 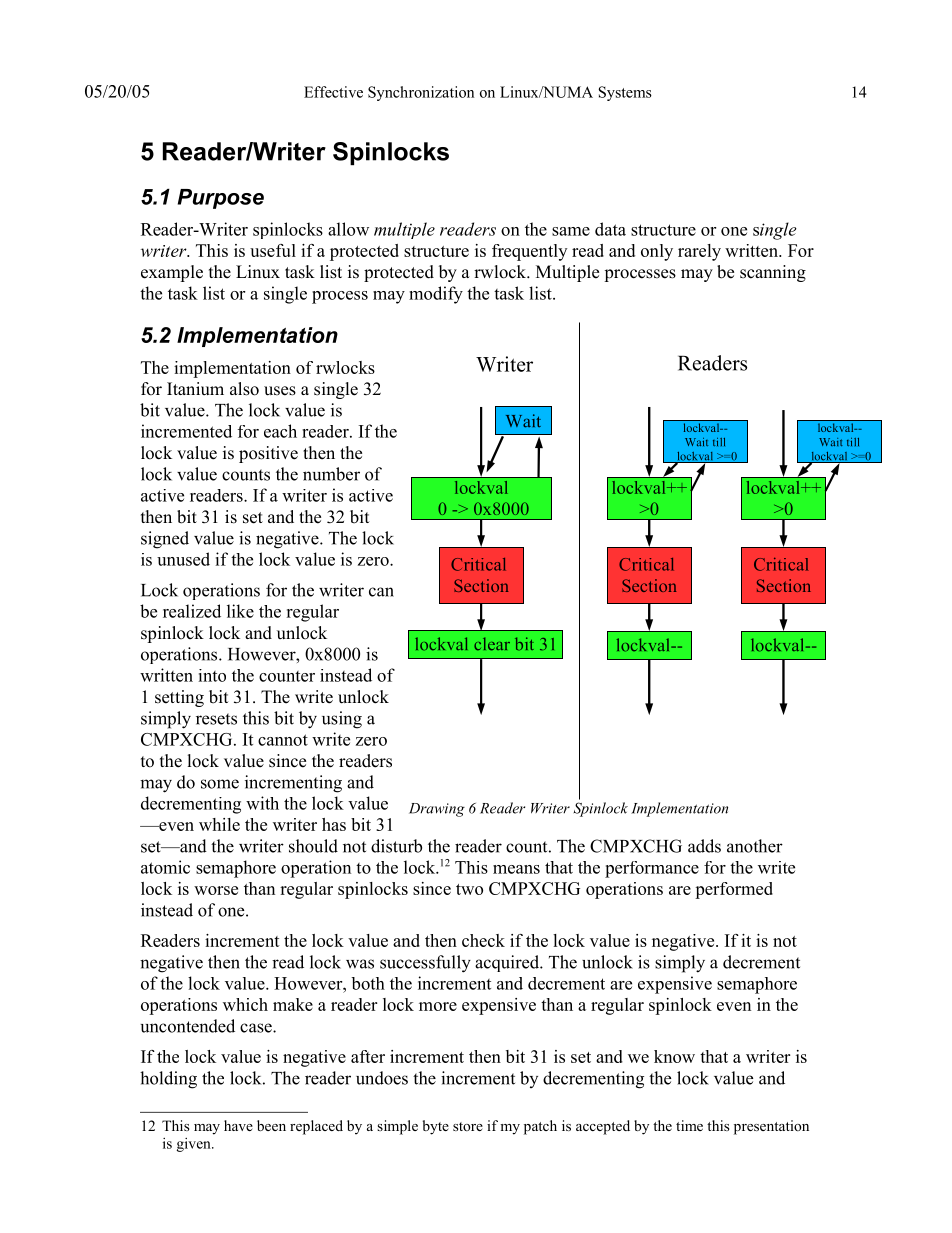 What do you see at coordinates (238, 1125) in the document?
I see `have` at bounding box center [238, 1125].
